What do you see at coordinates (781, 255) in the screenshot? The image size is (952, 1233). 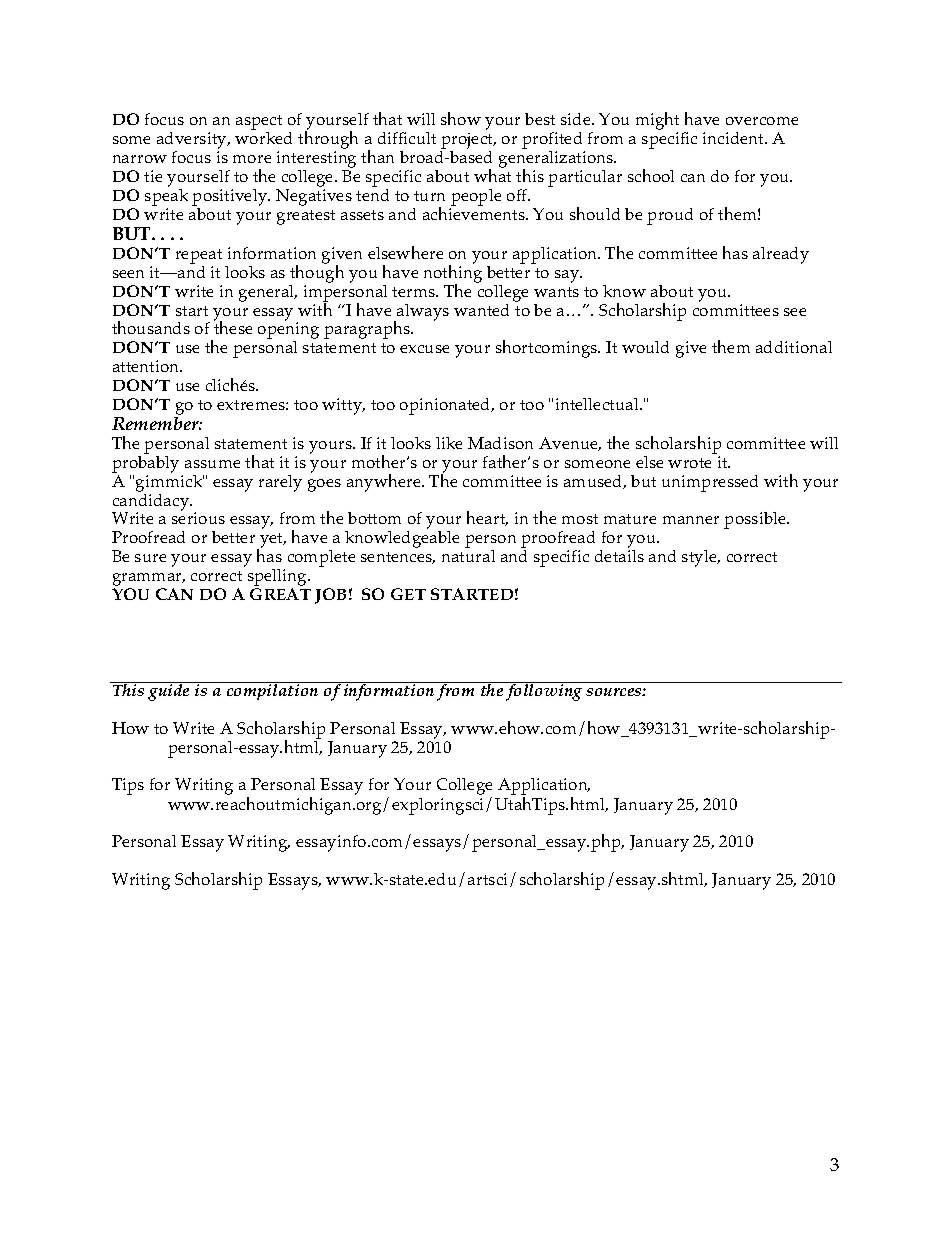 I see `already` at bounding box center [781, 255].
